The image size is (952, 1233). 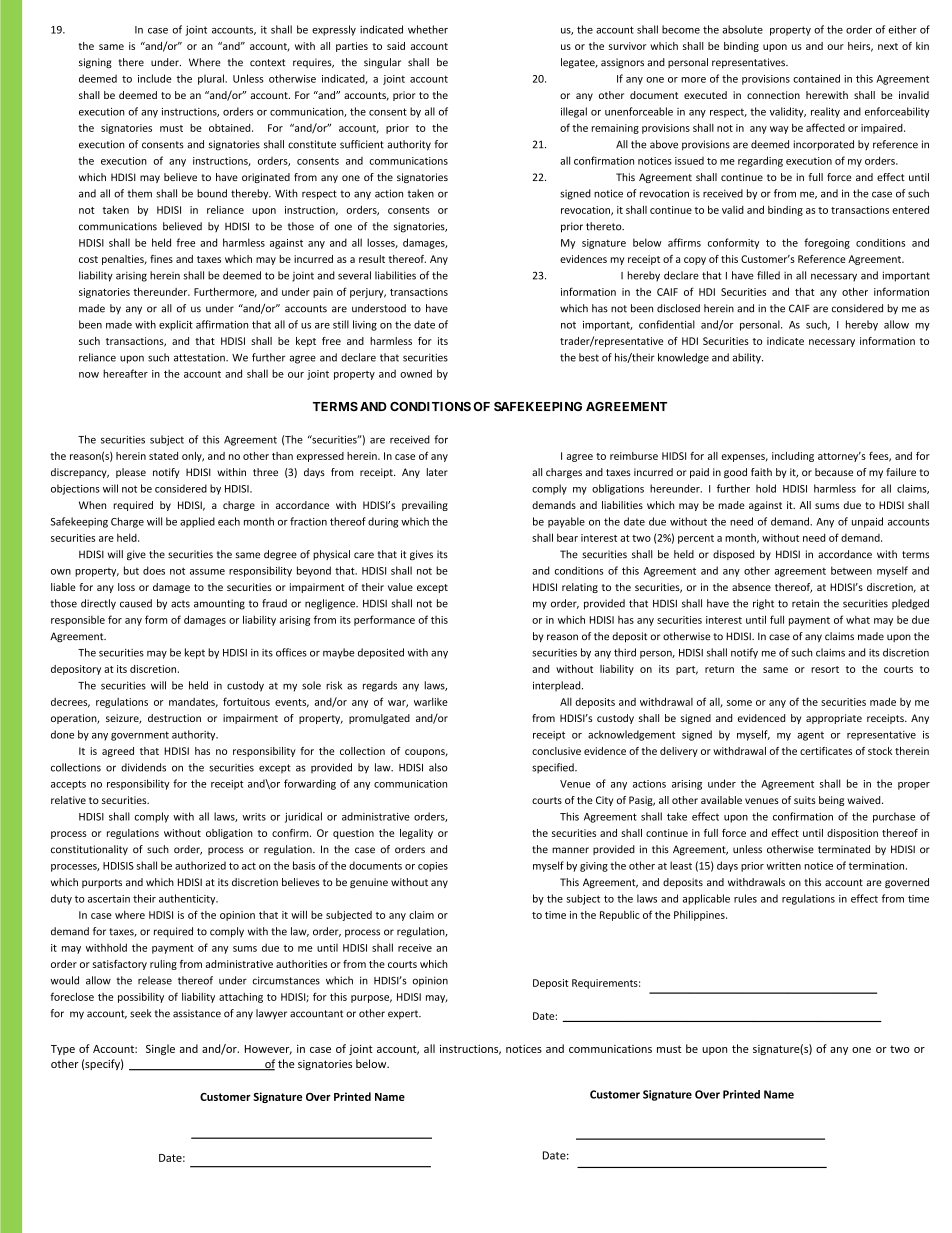 I want to click on contained, so click(x=816, y=78).
